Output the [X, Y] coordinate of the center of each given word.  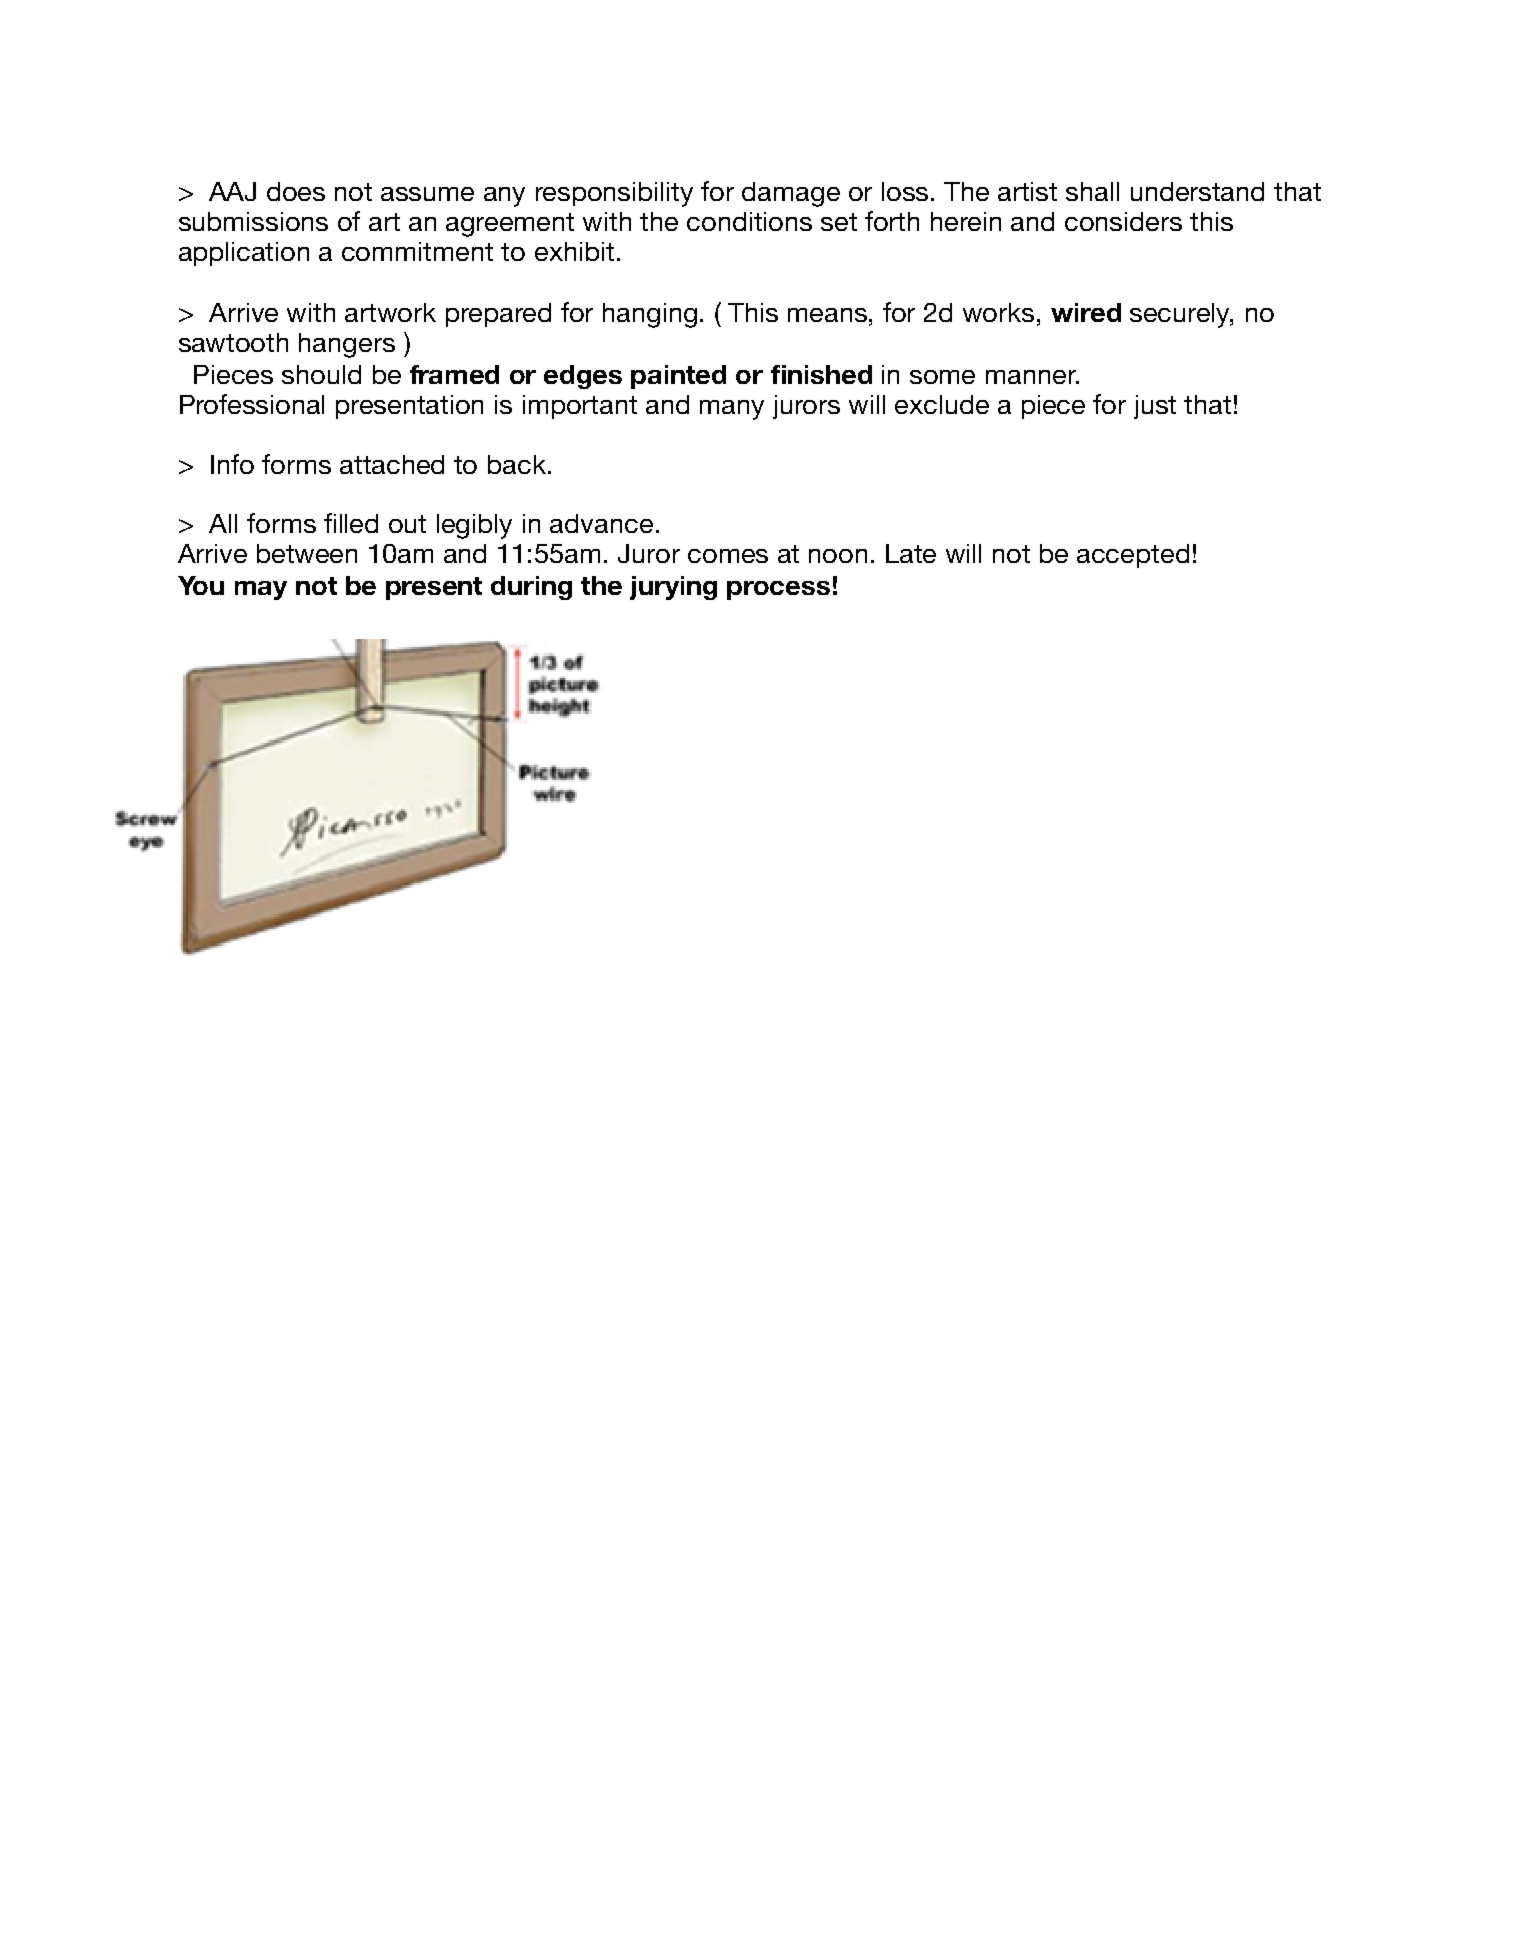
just [1155, 407]
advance [601, 523]
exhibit [574, 251]
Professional [252, 404]
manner [1032, 377]
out [407, 524]
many [732, 410]
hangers [347, 345]
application [244, 254]
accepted [1133, 556]
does [296, 191]
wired [1086, 312]
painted [678, 377]
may [261, 590]
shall [1092, 191]
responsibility [614, 194]
